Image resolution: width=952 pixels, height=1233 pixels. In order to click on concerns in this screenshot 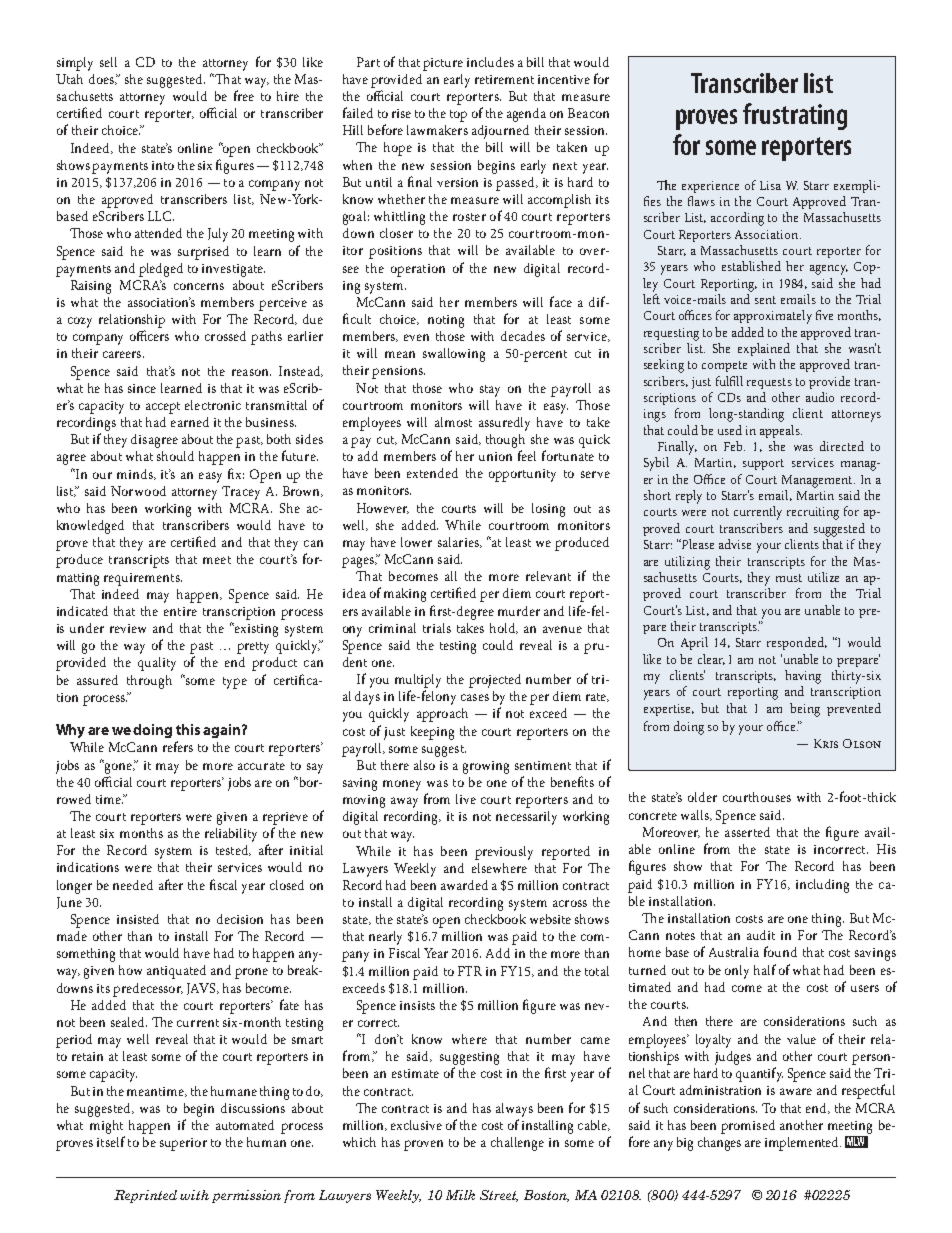, I will do `click(199, 286)`.
